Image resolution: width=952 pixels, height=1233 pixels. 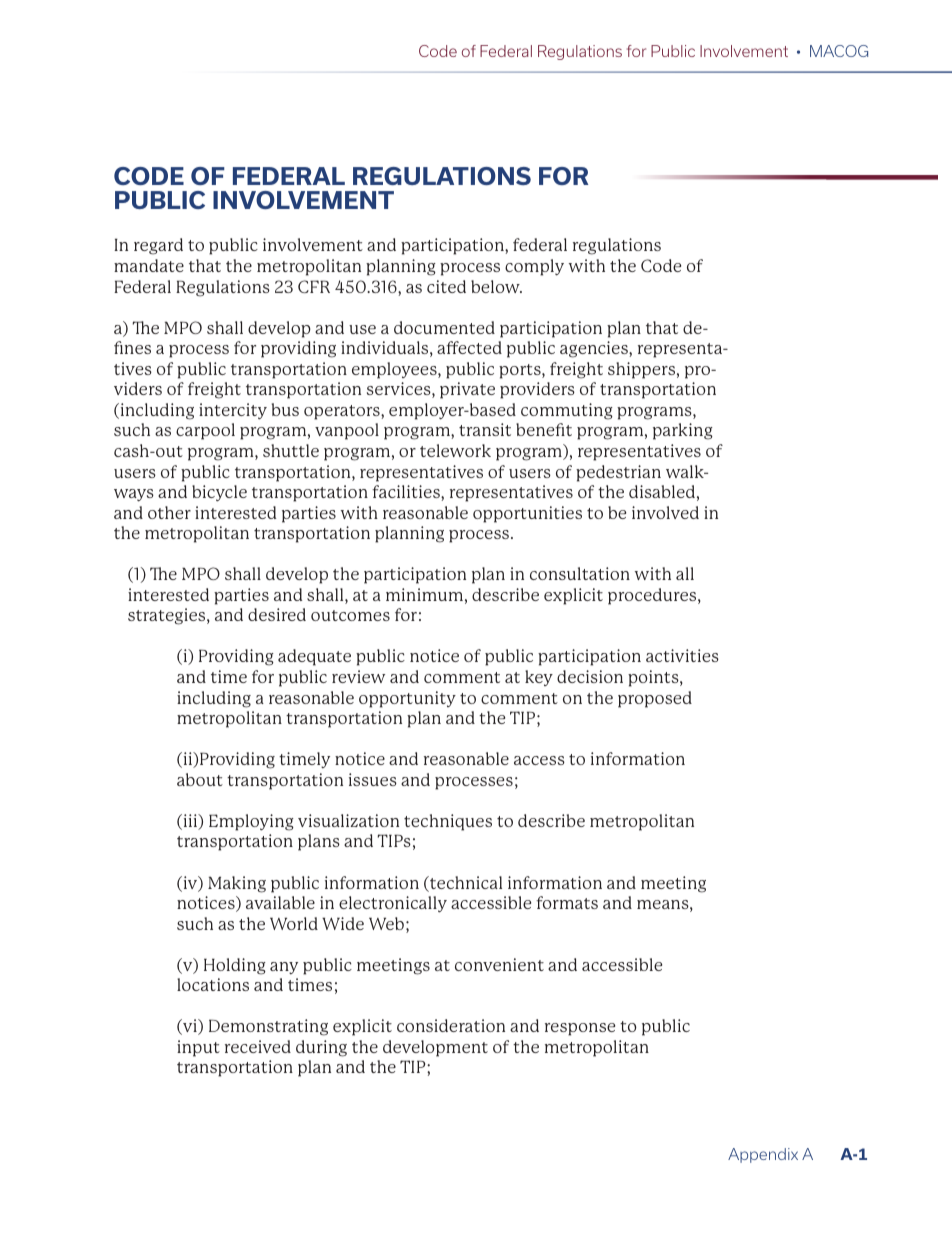 I want to click on techniques, so click(x=448, y=822).
